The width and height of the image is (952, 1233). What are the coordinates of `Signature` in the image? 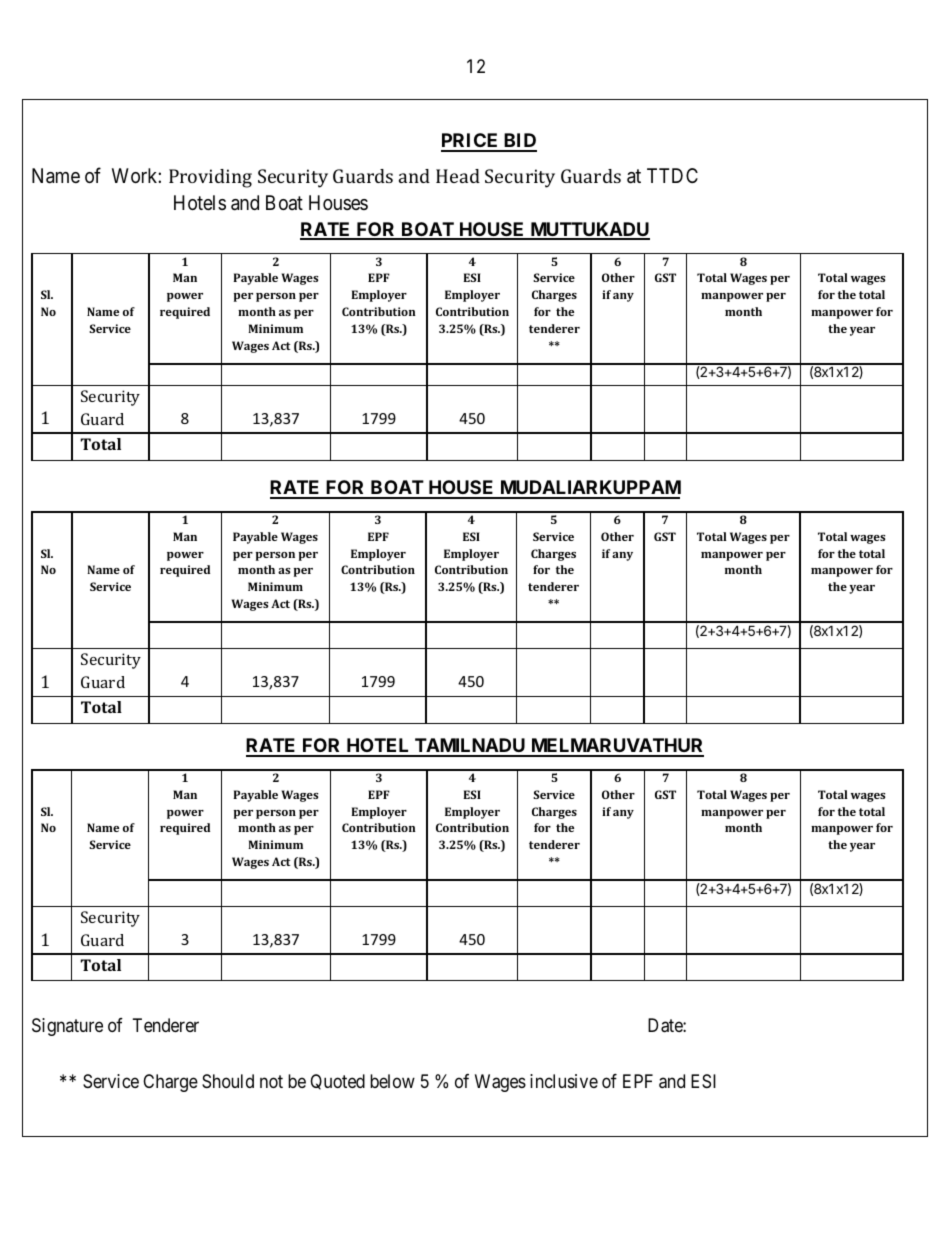 It's located at (67, 1027).
